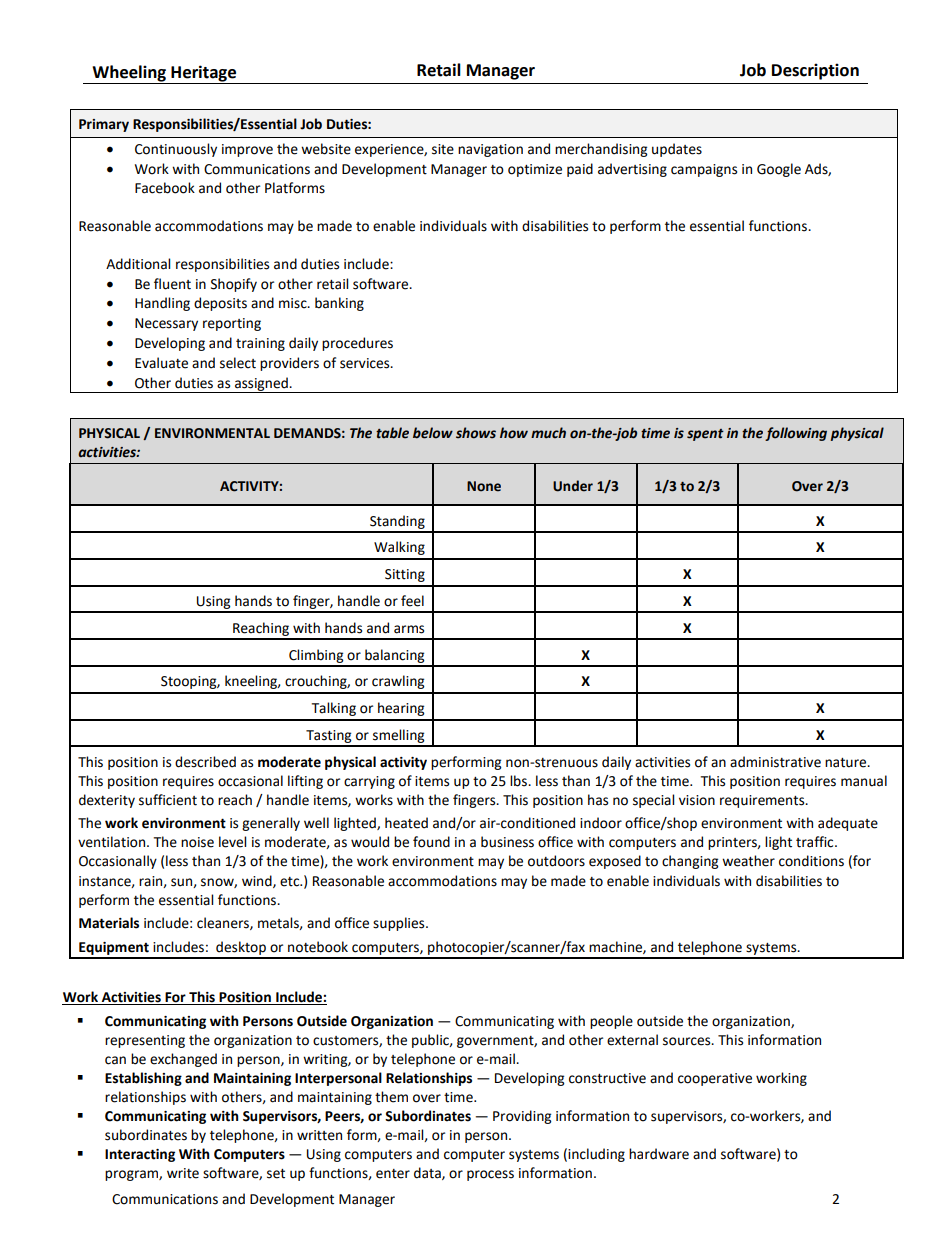 Image resolution: width=952 pixels, height=1233 pixels. Describe the element at coordinates (775, 762) in the image. I see `administrative` at that location.
